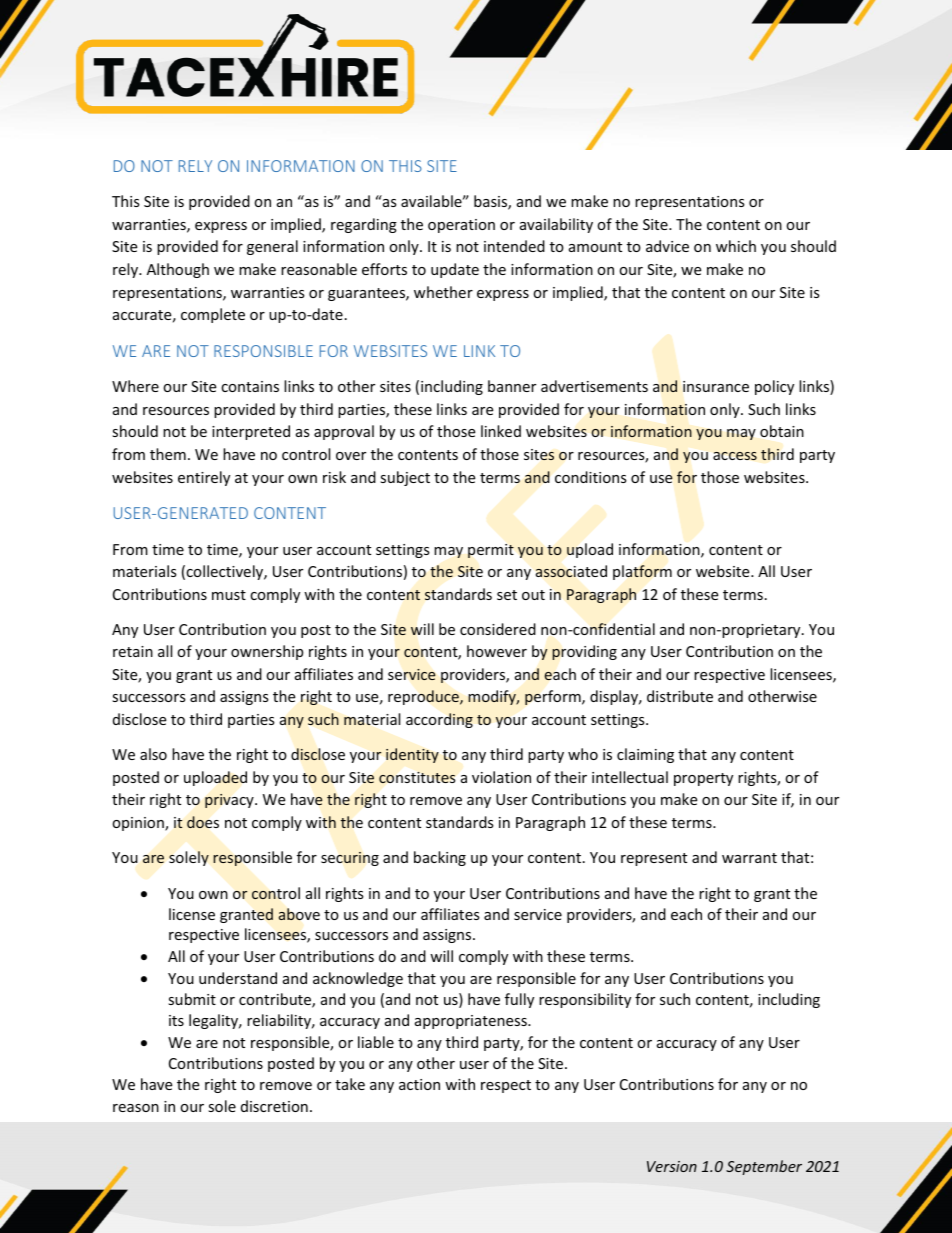  Describe the element at coordinates (672, 1166) in the page. I see `Version` at that location.
